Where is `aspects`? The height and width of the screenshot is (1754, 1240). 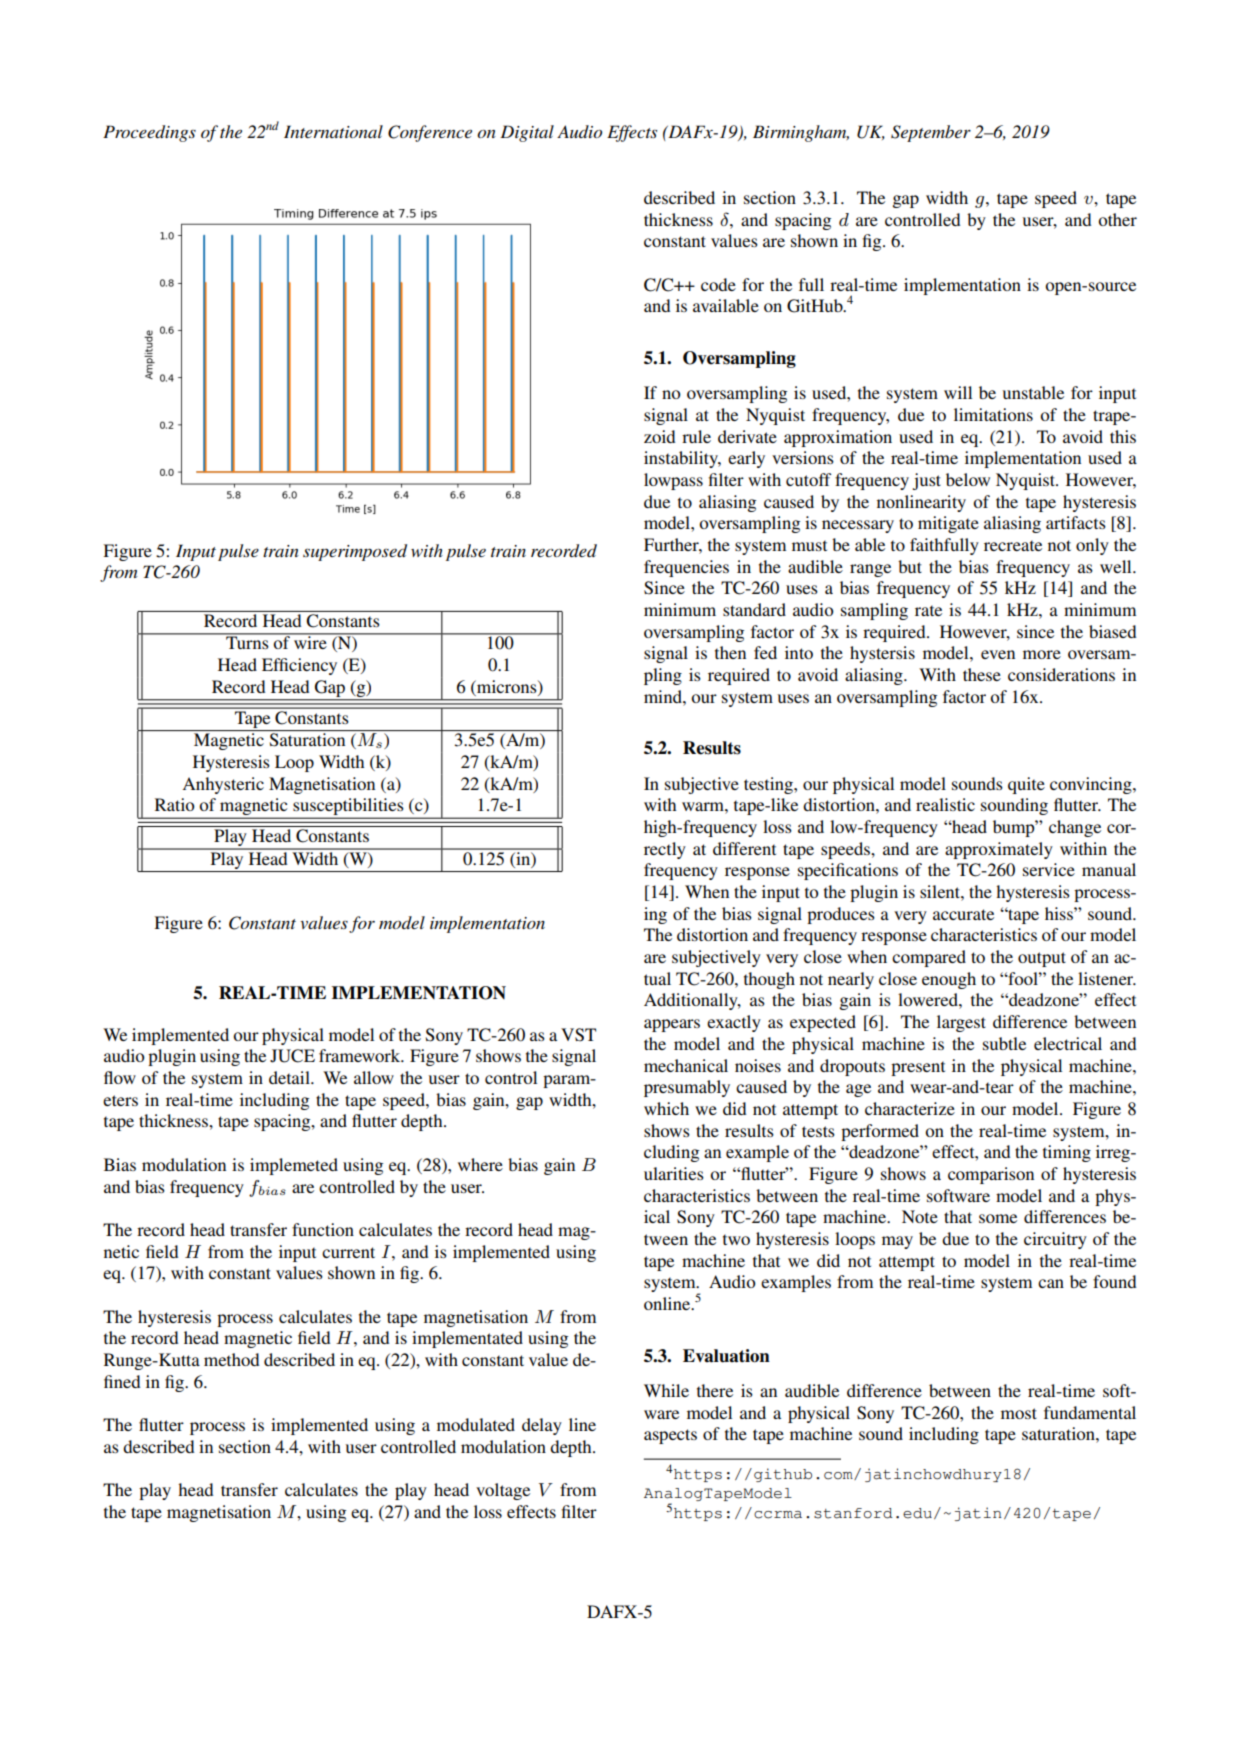
aspects is located at coordinates (670, 1436).
